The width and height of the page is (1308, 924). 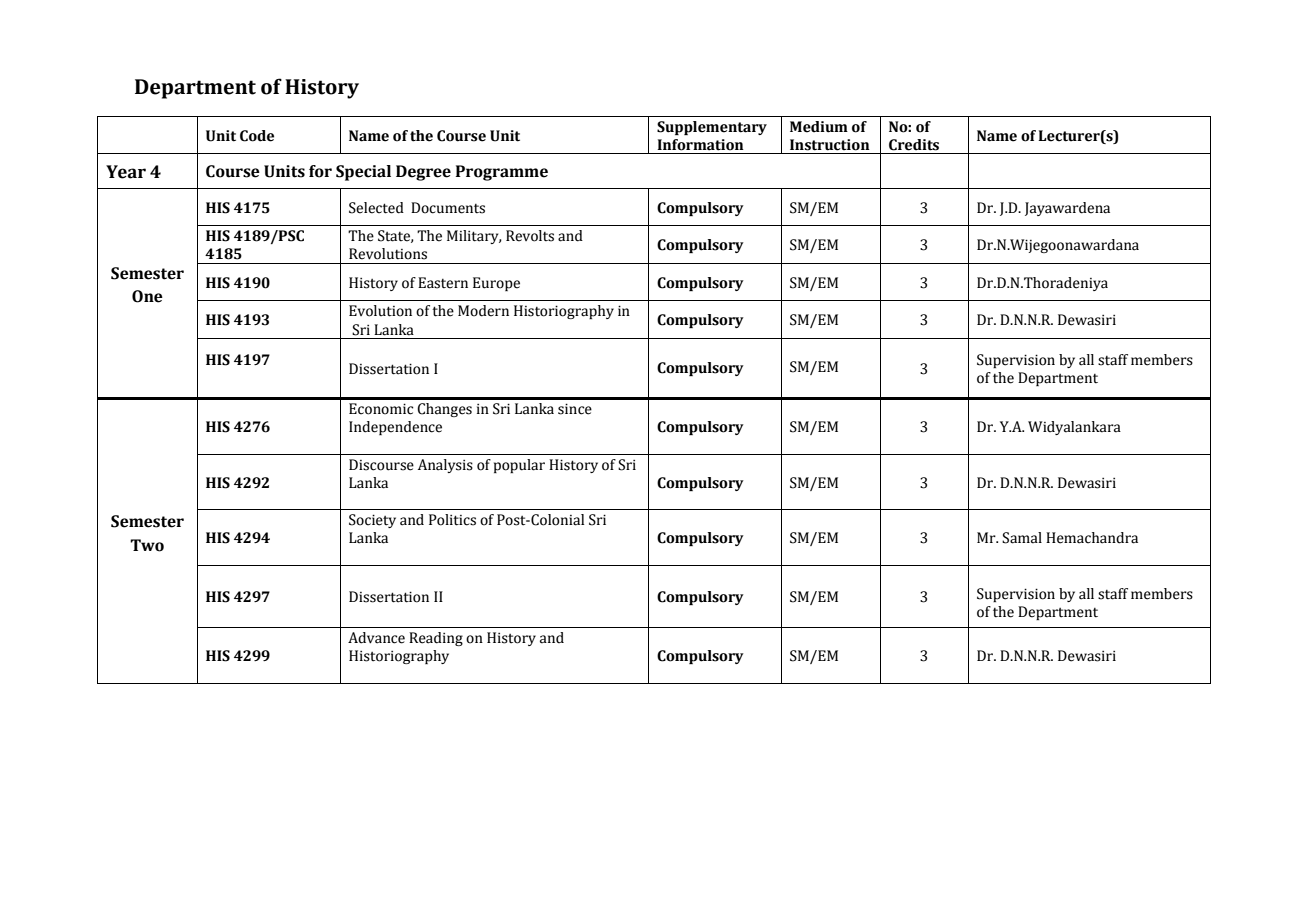 What do you see at coordinates (147, 545) in the page?
I see `Two` at bounding box center [147, 545].
